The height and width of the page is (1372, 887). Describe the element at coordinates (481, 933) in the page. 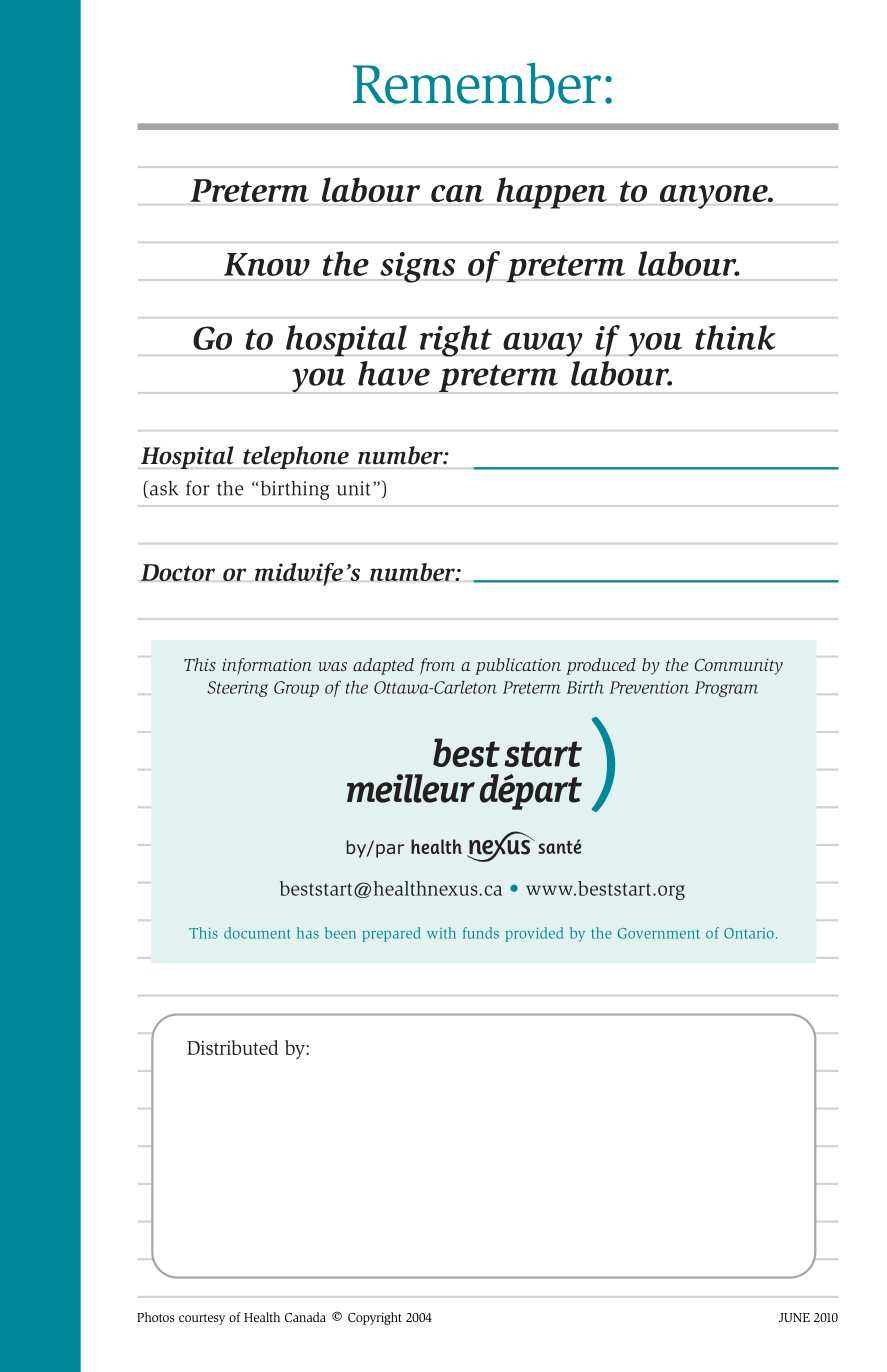

I see `funds` at that location.
